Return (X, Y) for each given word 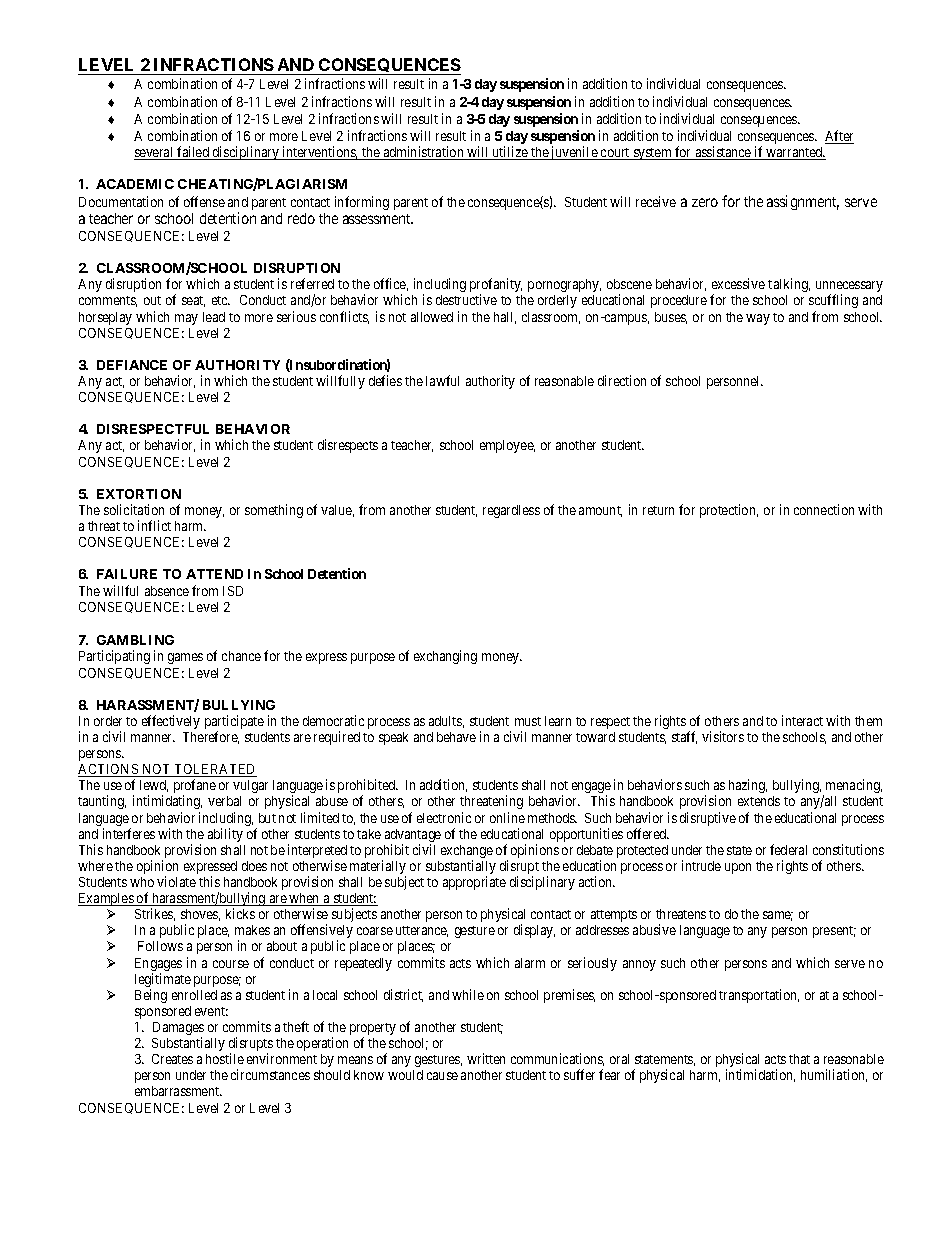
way (758, 319)
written (486, 1058)
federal (788, 849)
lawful (442, 380)
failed (193, 153)
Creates (172, 1059)
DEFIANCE (132, 365)
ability (225, 835)
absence (167, 591)
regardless (511, 511)
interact (802, 720)
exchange (467, 853)
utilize (510, 153)
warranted (795, 153)
